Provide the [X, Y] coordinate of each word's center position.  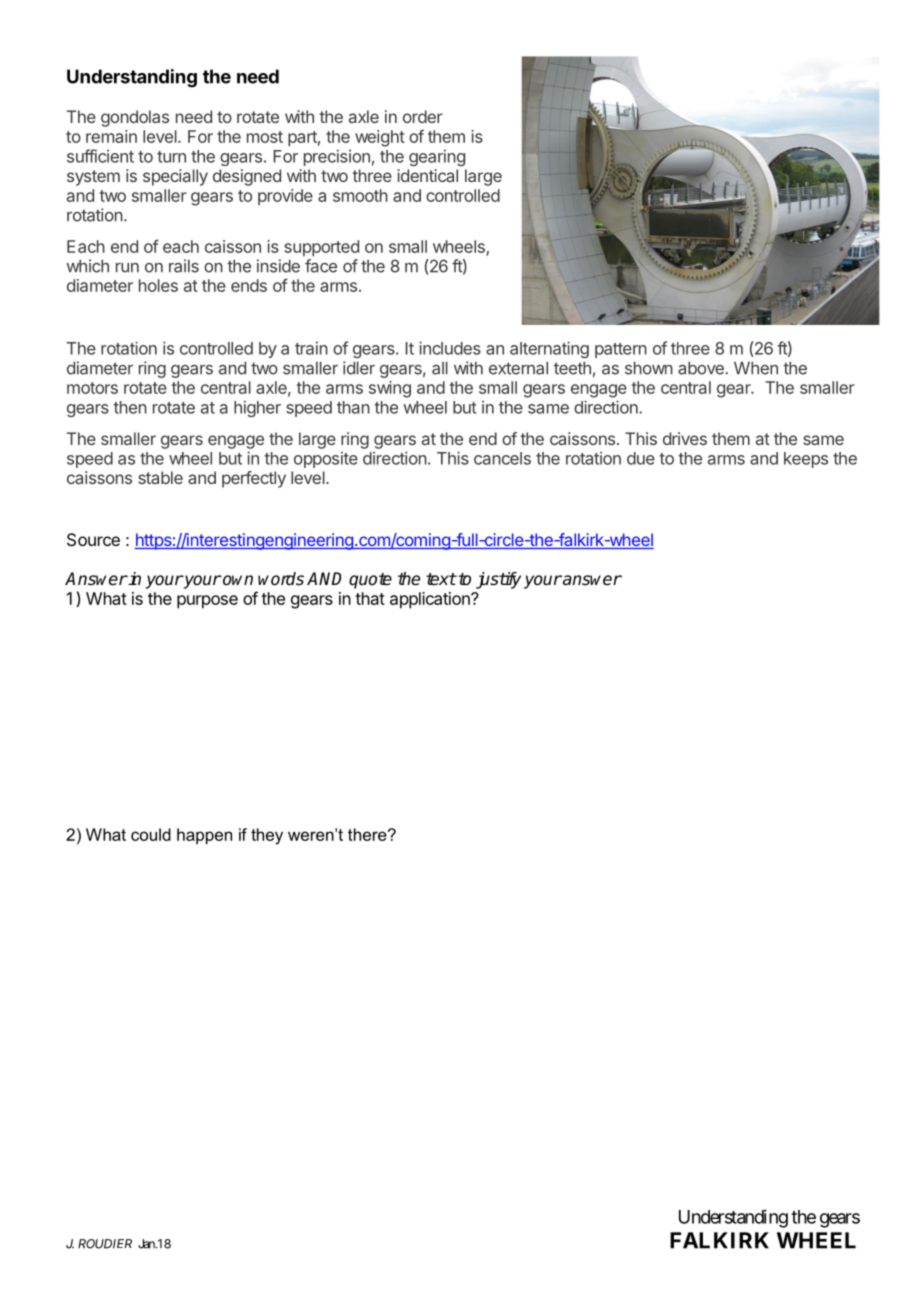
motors [92, 388]
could [151, 834]
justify [498, 580]
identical [427, 175]
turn [171, 157]
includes [450, 348]
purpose [207, 602]
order [423, 116]
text [441, 579]
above [702, 368]
